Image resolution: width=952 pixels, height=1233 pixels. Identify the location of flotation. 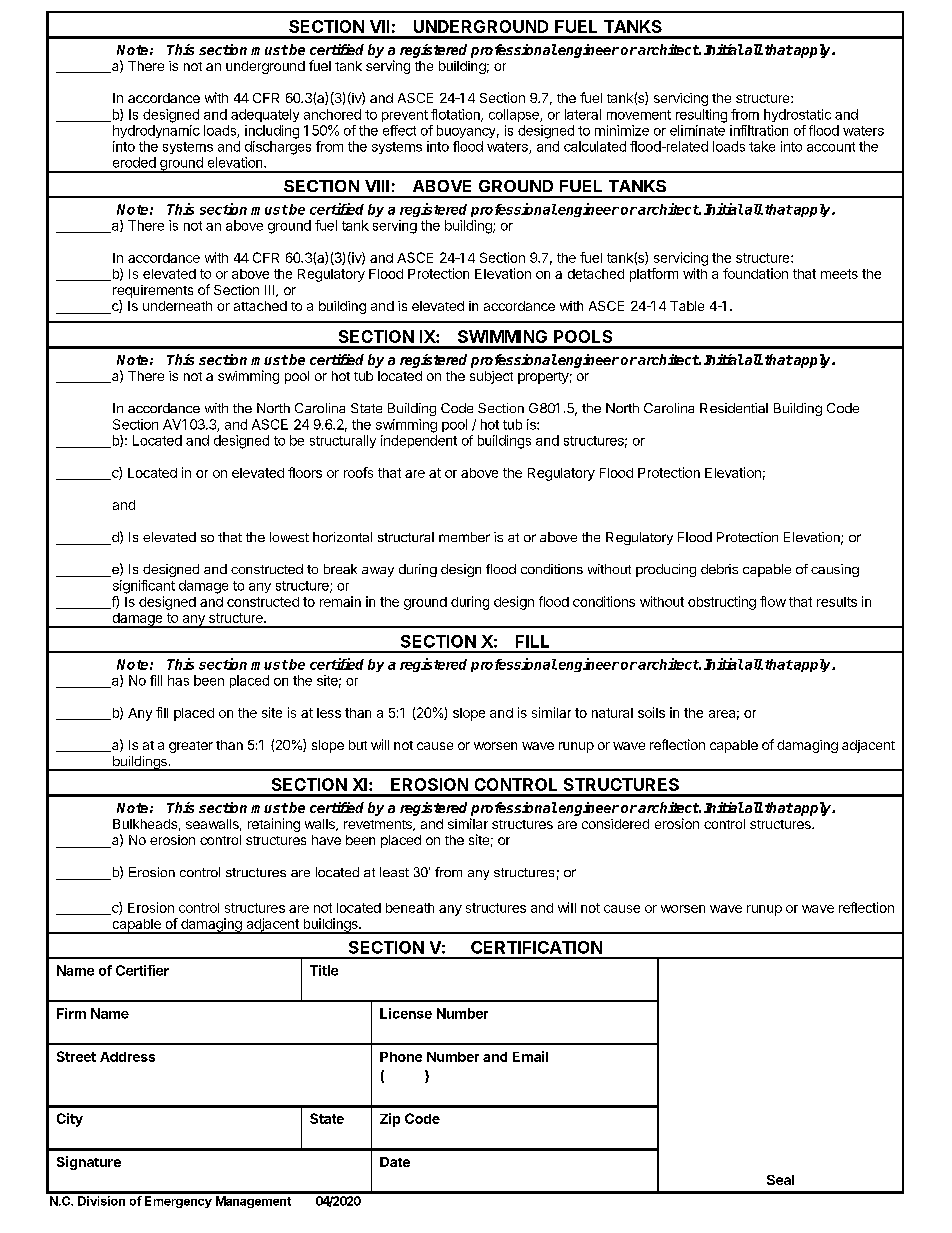
(456, 115).
